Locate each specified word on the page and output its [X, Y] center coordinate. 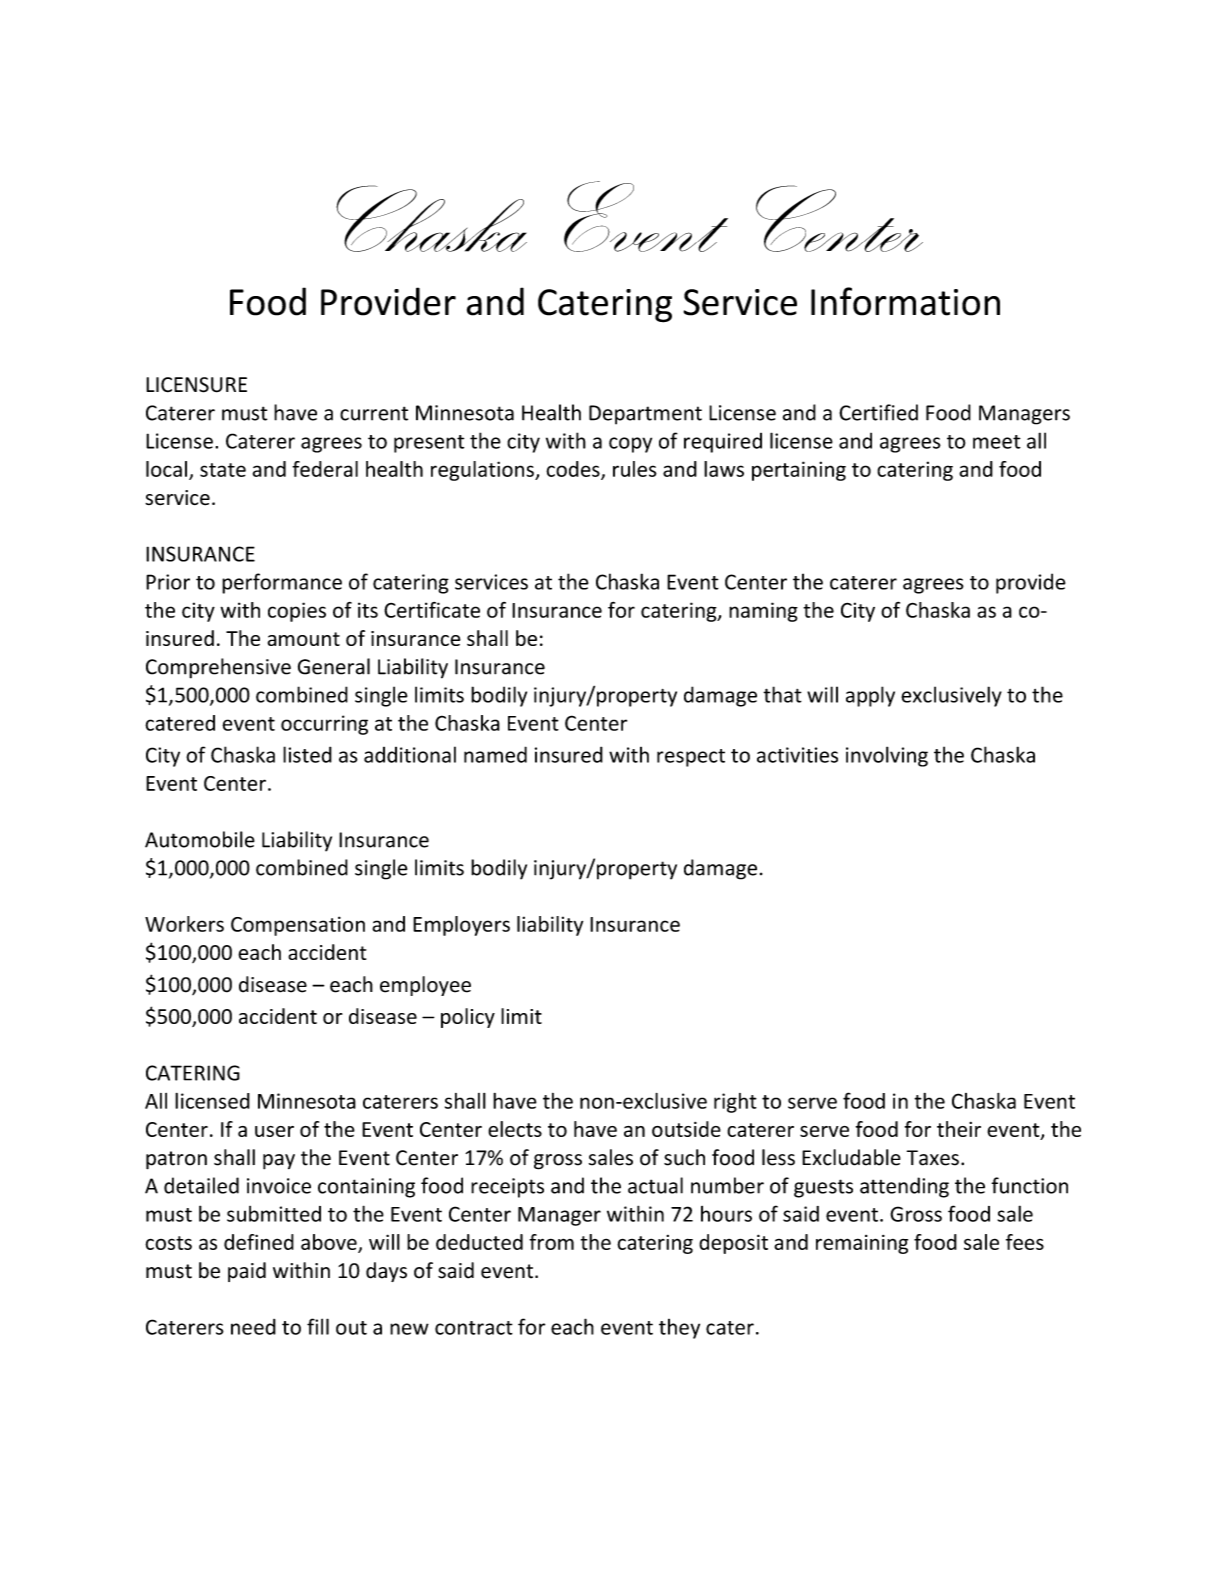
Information [905, 301]
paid [247, 1272]
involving [887, 756]
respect [691, 758]
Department [645, 415]
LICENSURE [196, 385]
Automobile [200, 839]
